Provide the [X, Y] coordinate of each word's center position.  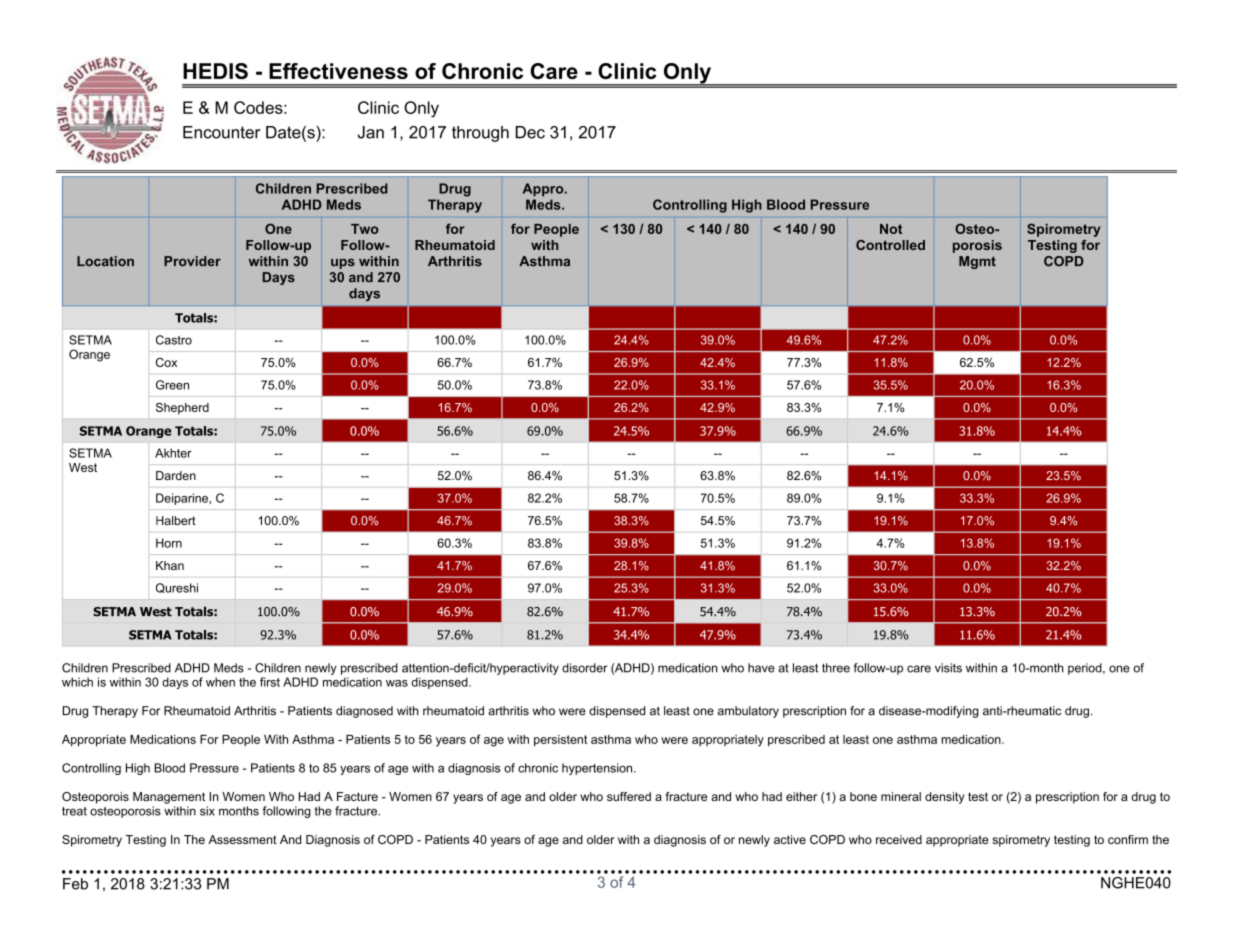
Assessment [242, 839]
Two [365, 229]
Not [891, 229]
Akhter [173, 453]
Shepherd [182, 409]
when [220, 682]
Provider [192, 261]
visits [948, 668]
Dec [530, 132]
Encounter [221, 132]
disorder [585, 668]
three [836, 668]
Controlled [890, 245]
